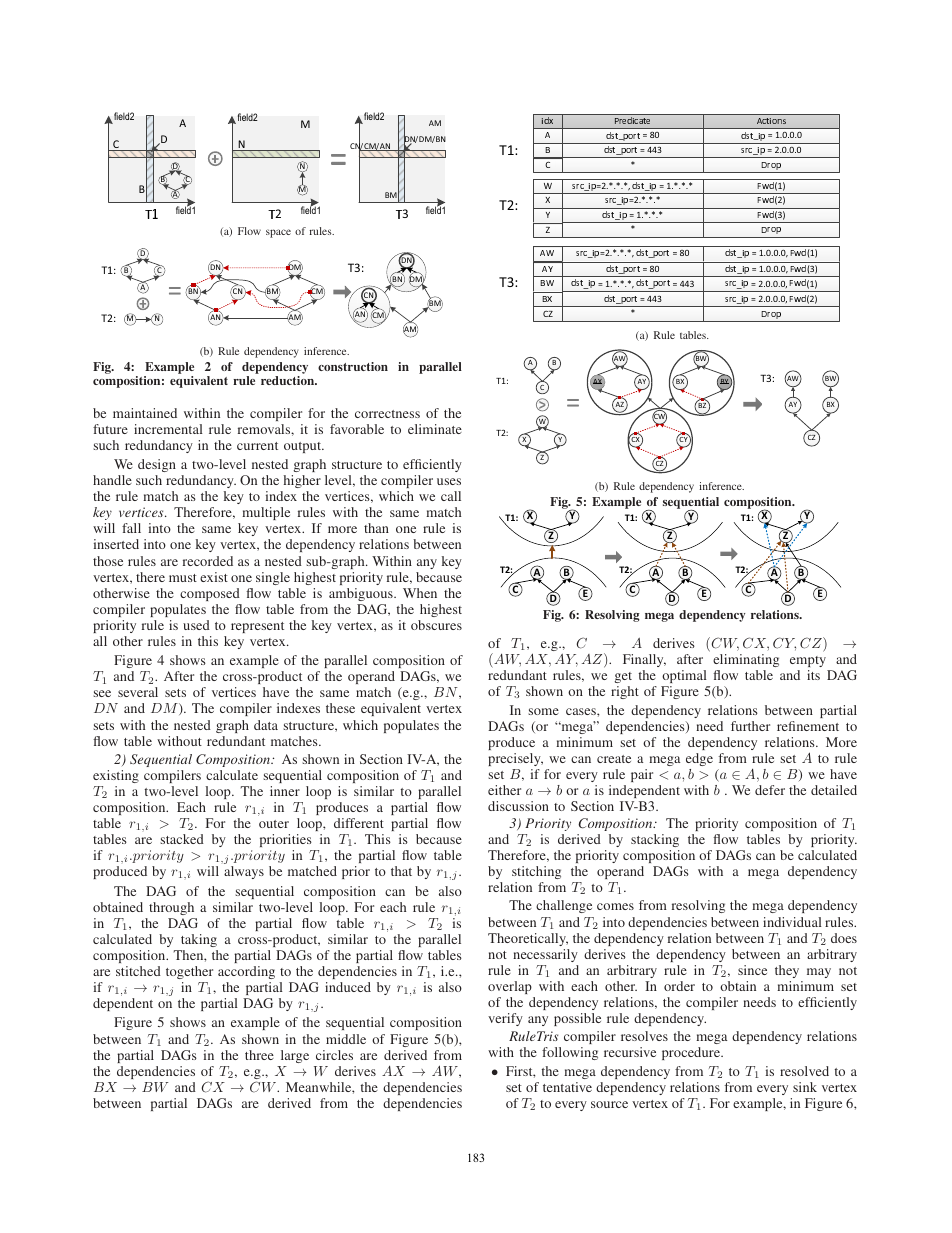  Describe the element at coordinates (278, 233) in the document. I see `space` at that location.
